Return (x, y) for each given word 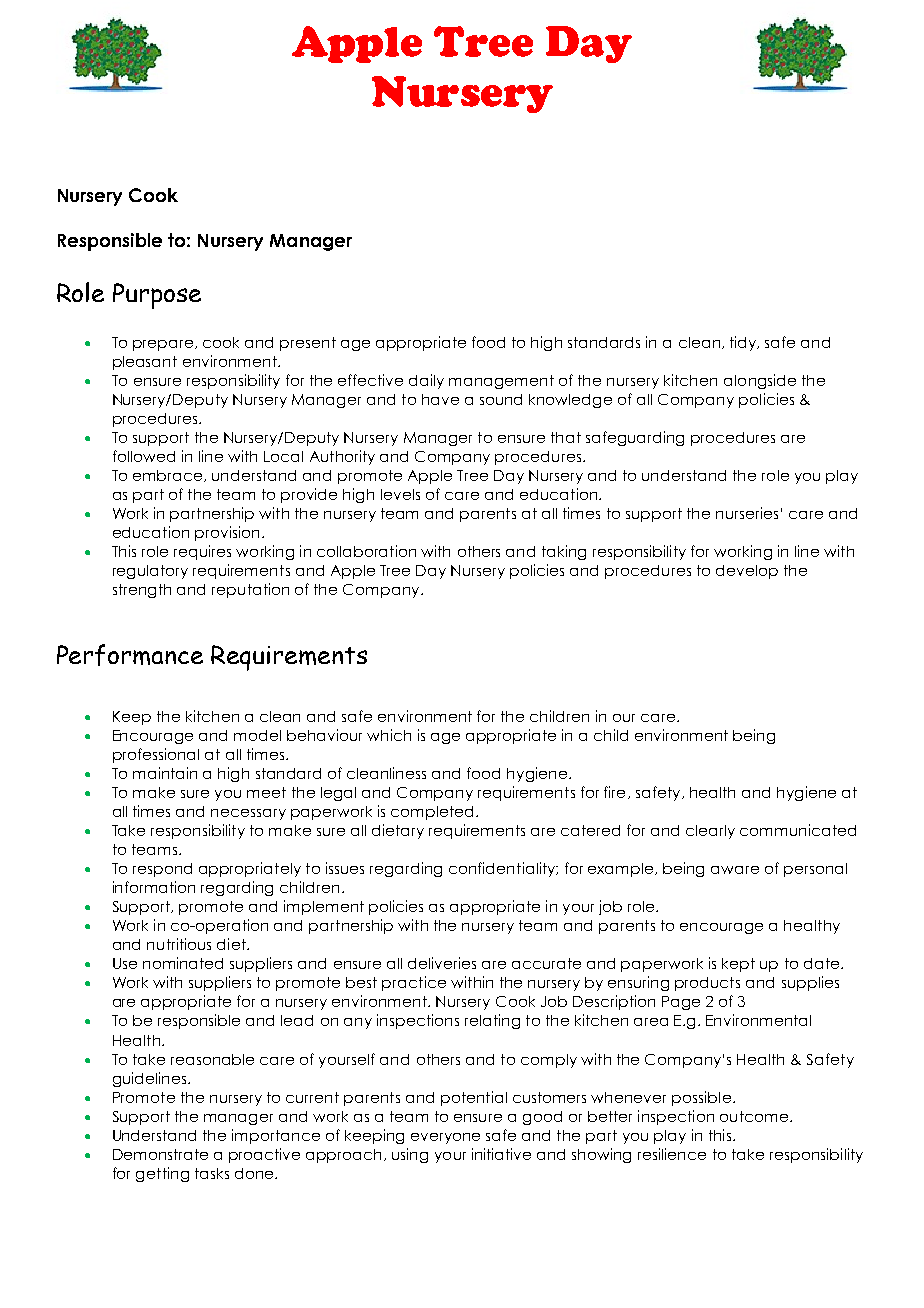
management (501, 382)
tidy (744, 343)
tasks (212, 1173)
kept (738, 965)
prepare (164, 345)
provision (227, 533)
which (389, 735)
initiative (501, 1154)
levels (400, 494)
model (257, 735)
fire (614, 792)
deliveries (442, 963)
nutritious (179, 944)
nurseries (747, 513)
